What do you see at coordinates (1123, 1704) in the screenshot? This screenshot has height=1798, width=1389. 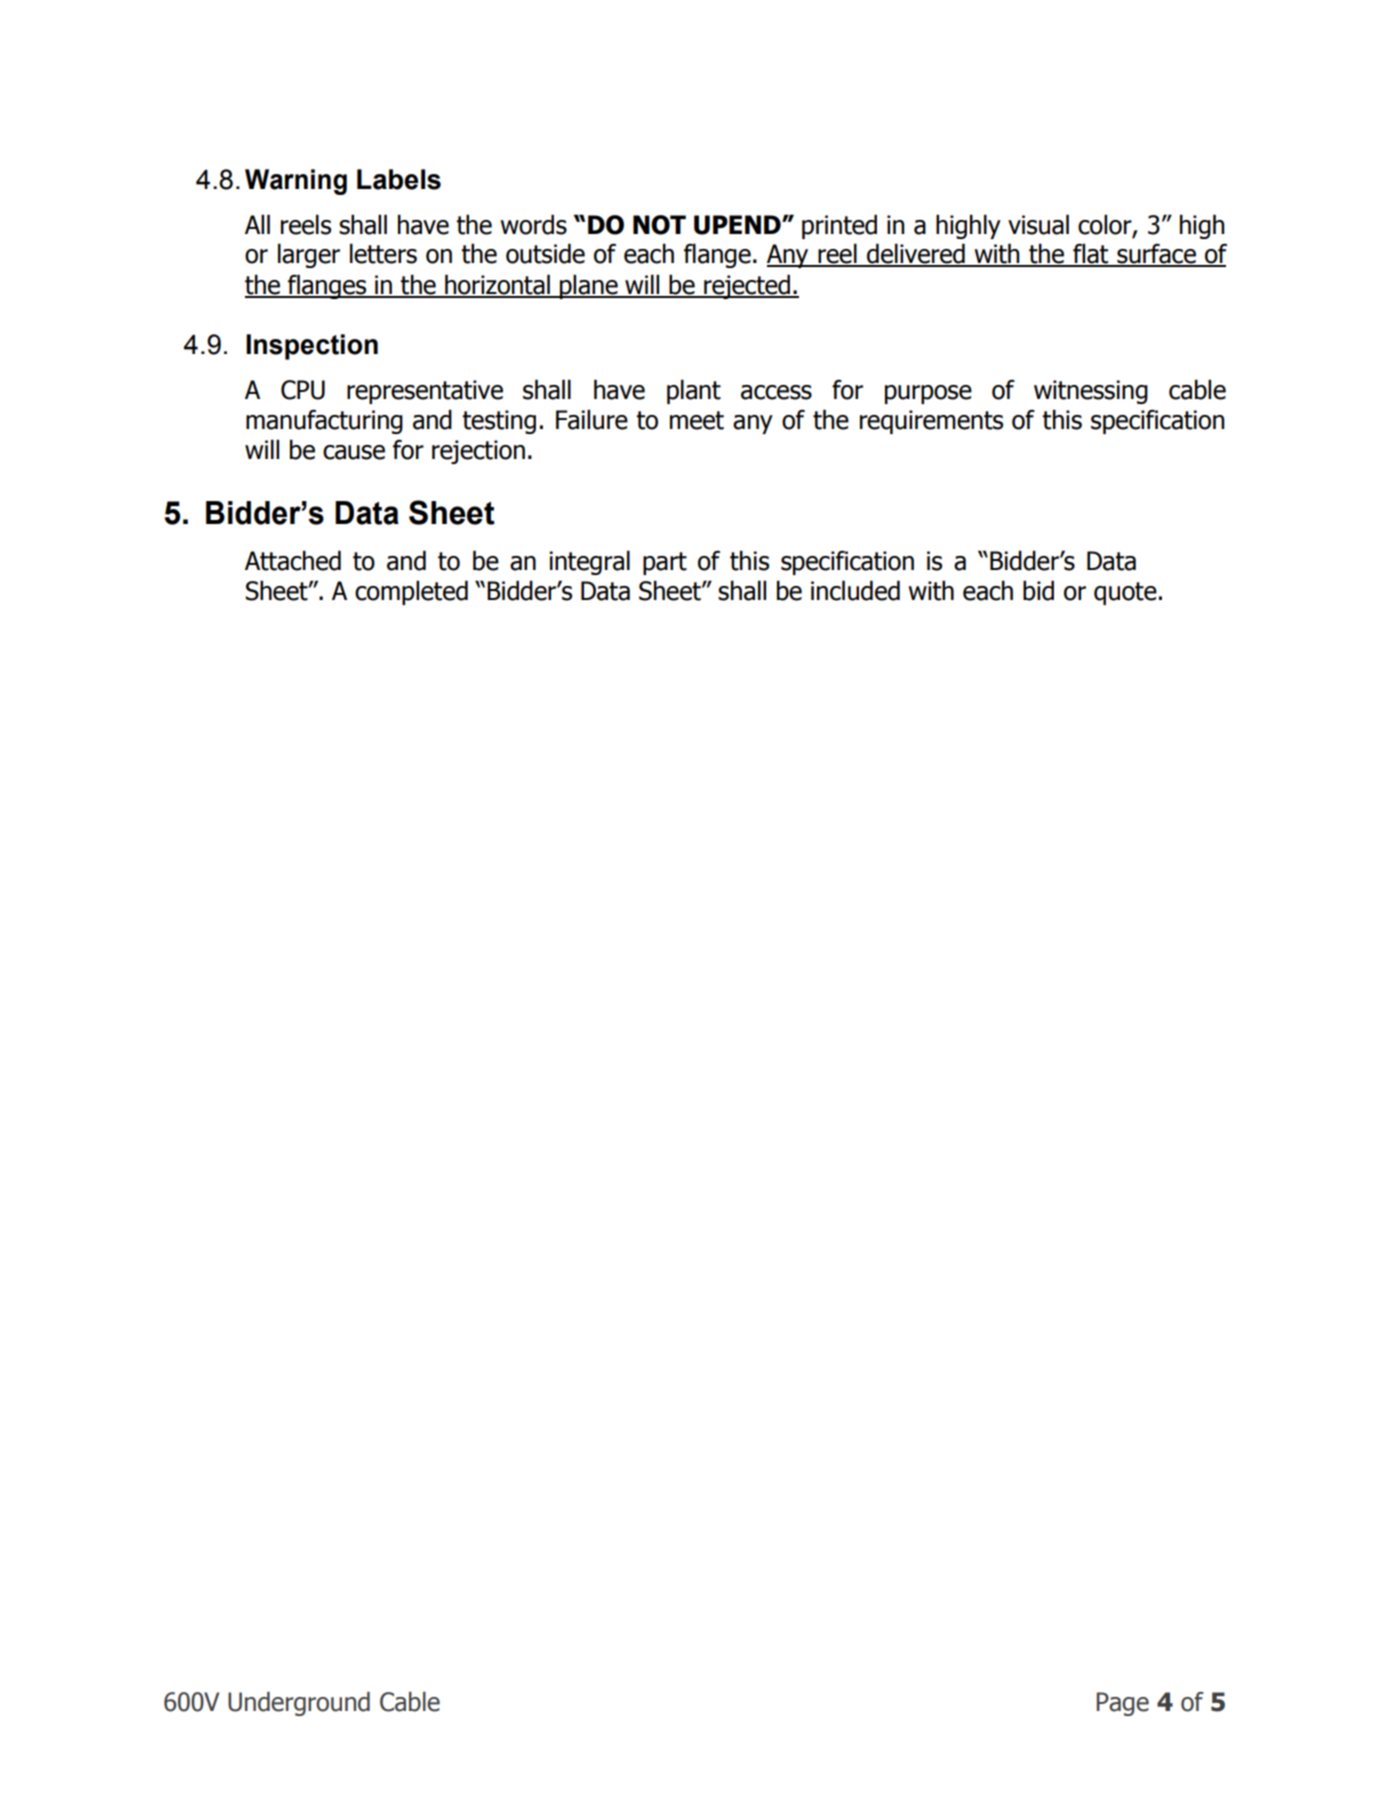 I see `Page` at bounding box center [1123, 1704].
